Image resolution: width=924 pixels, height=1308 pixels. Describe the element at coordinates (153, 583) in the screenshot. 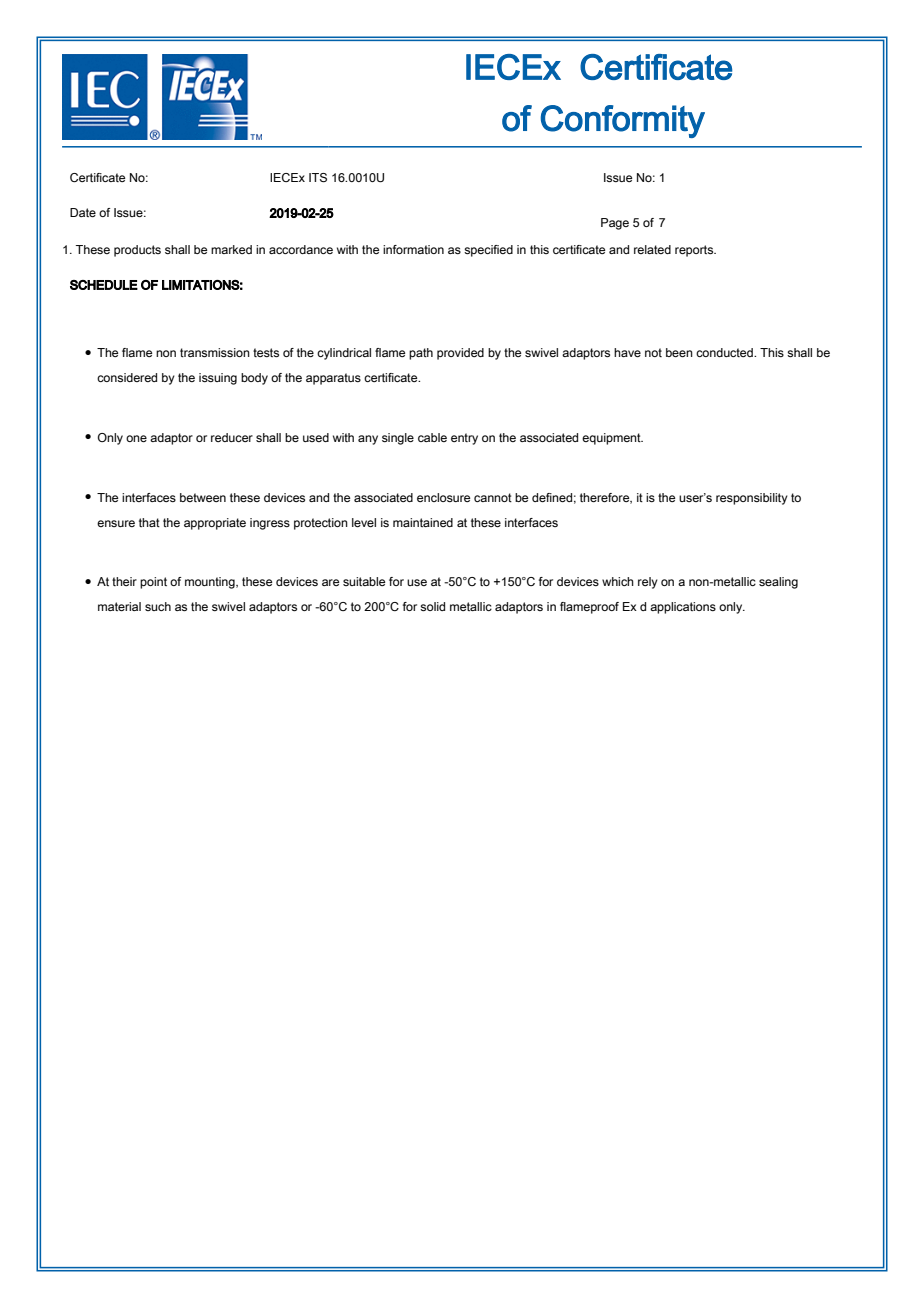

I see `point` at that location.
